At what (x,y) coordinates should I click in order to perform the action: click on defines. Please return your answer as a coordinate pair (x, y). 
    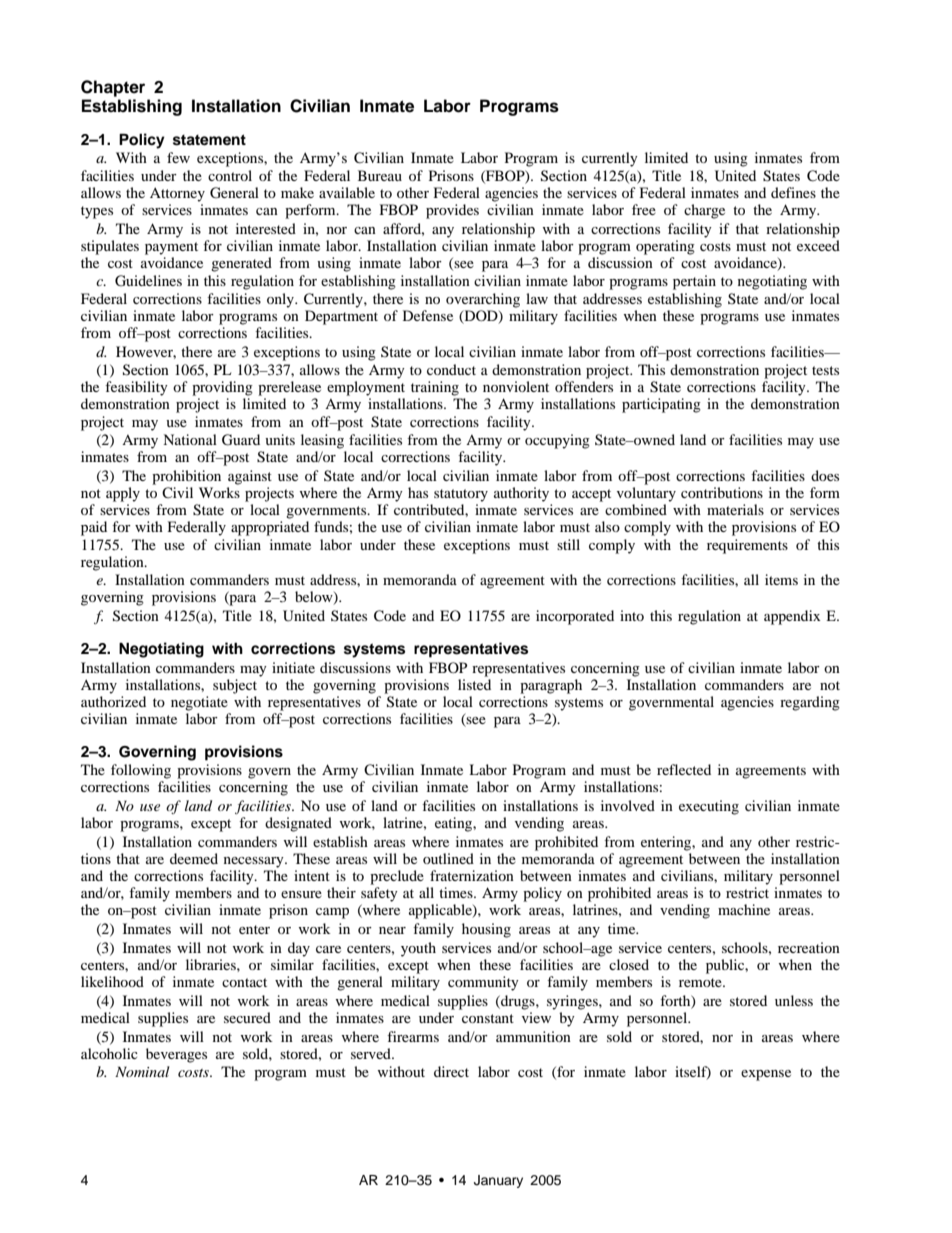
    Looking at the image, I should click on (793, 192).
